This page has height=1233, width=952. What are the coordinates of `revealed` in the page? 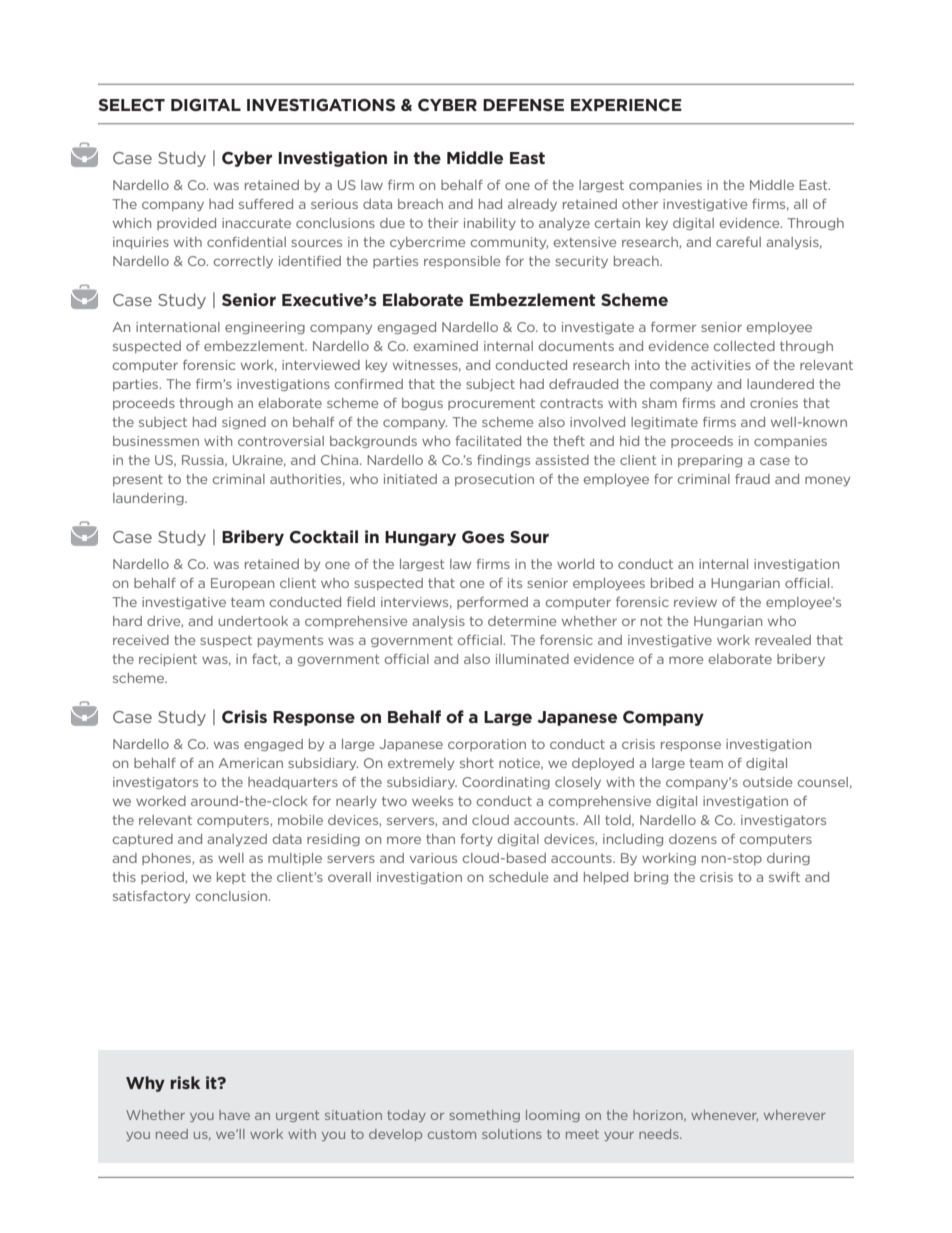 It's located at (783, 640).
